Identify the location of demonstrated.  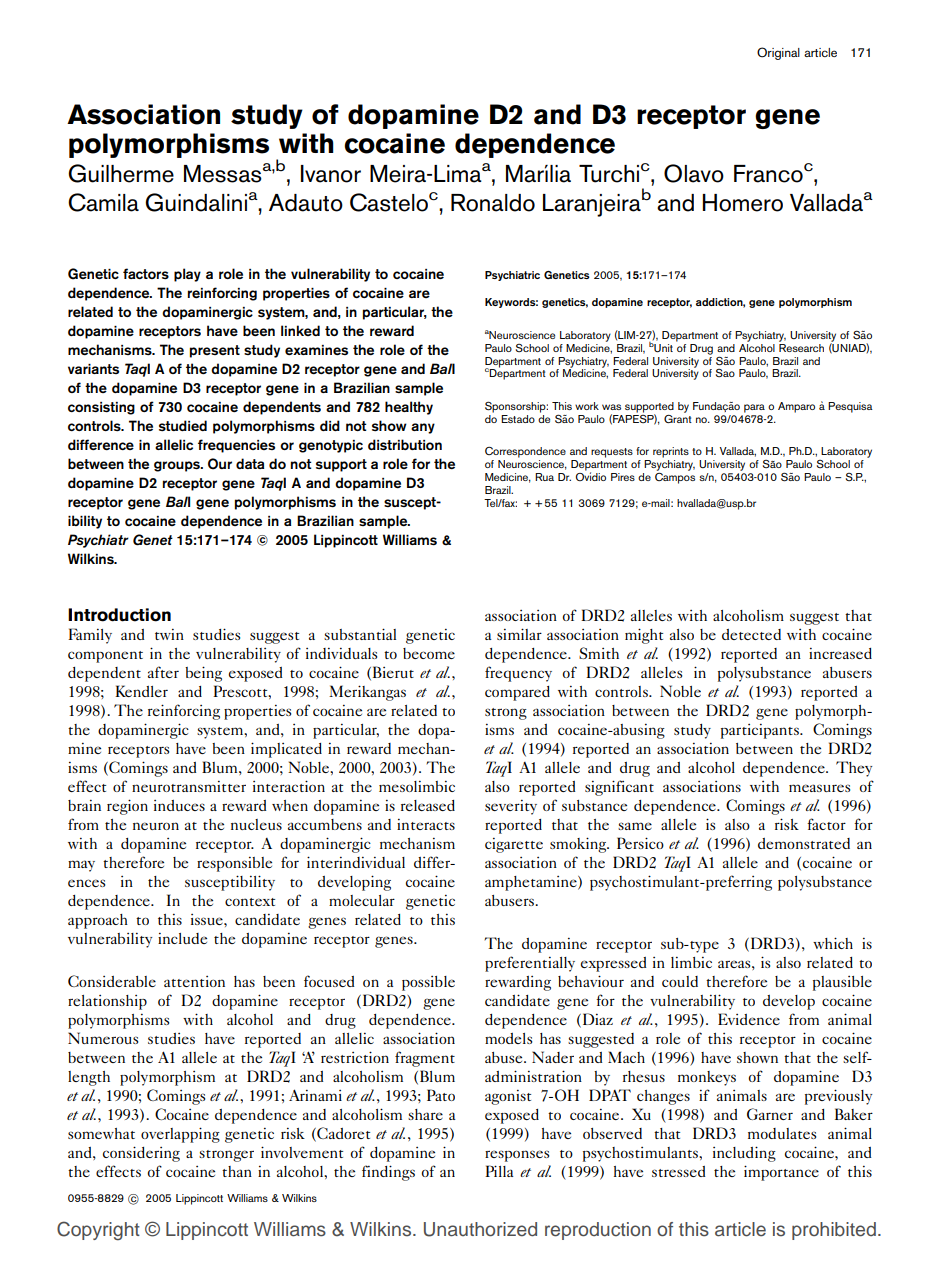
(804, 843).
